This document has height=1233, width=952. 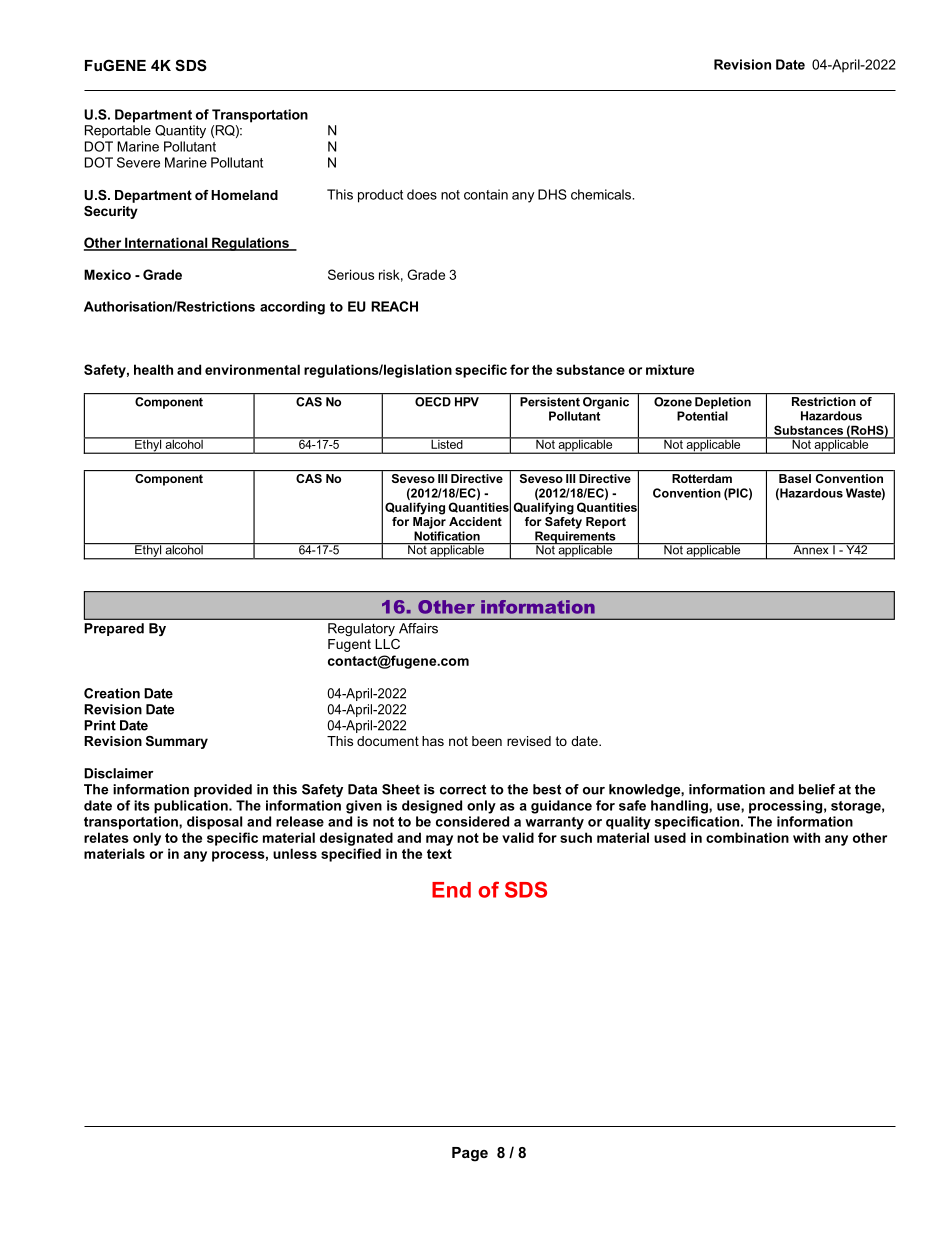 I want to click on Annex, so click(x=811, y=549).
